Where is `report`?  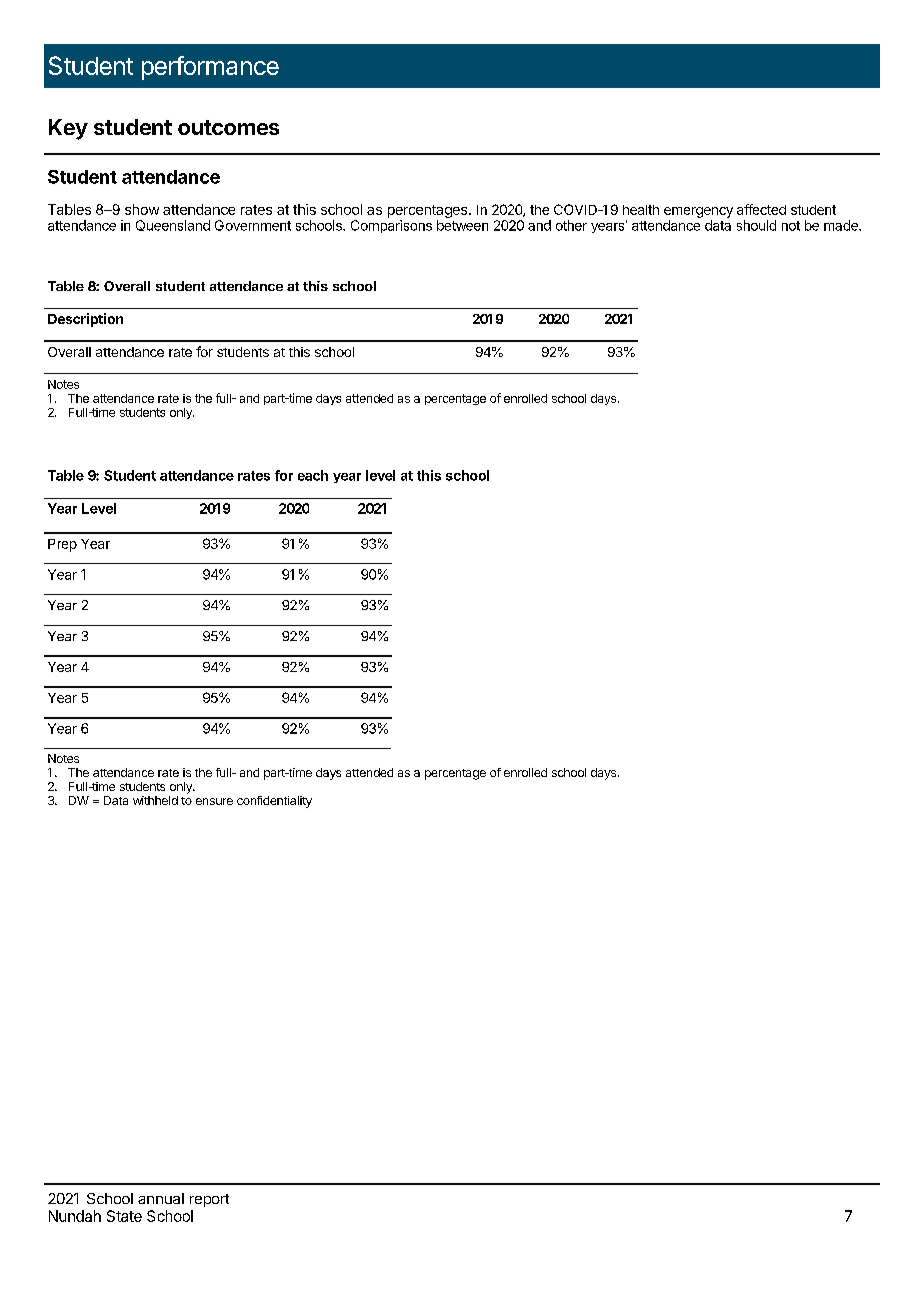 report is located at coordinates (209, 1200).
